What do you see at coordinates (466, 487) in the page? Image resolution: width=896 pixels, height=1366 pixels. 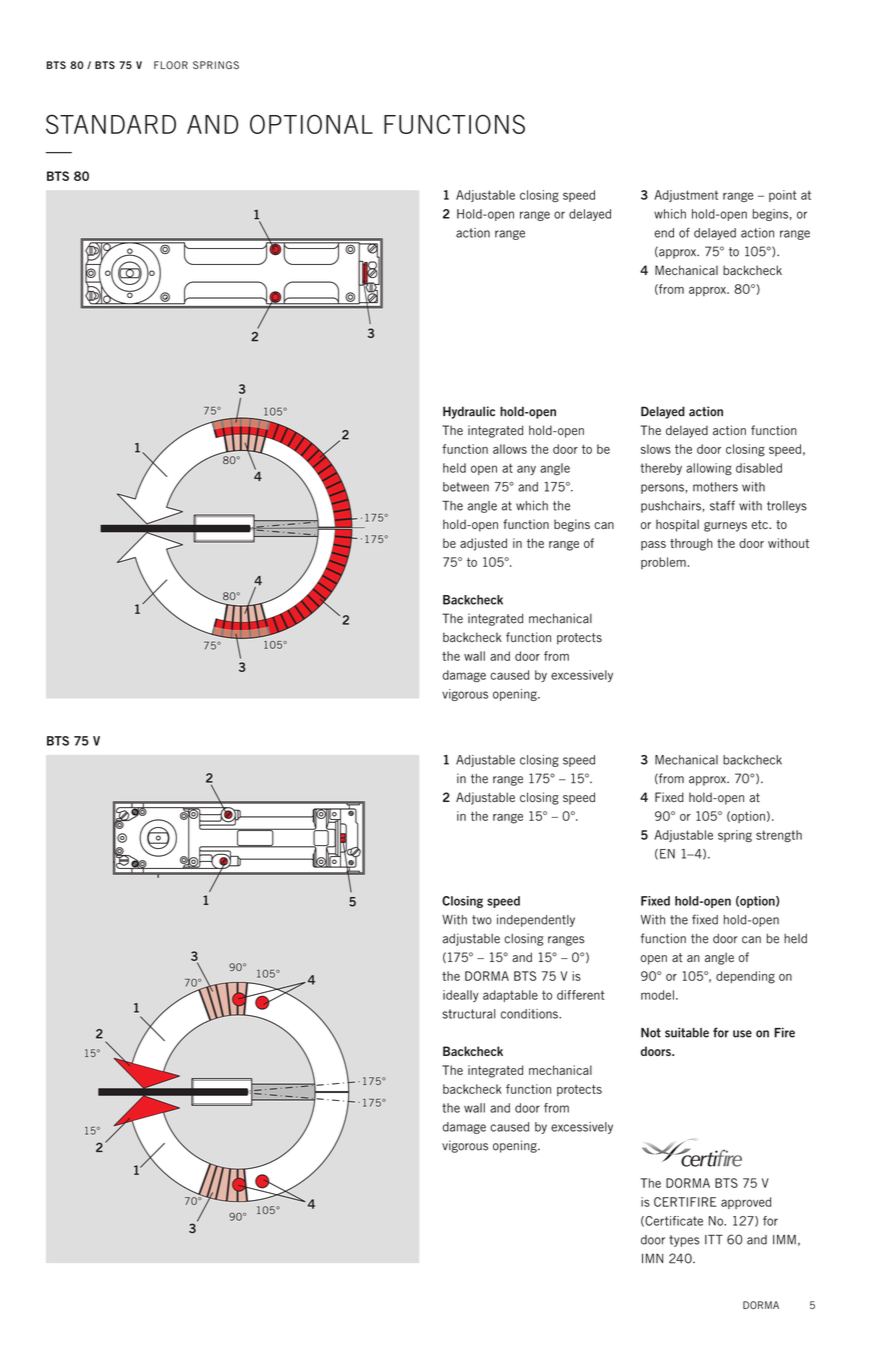 I see `between` at bounding box center [466, 487].
